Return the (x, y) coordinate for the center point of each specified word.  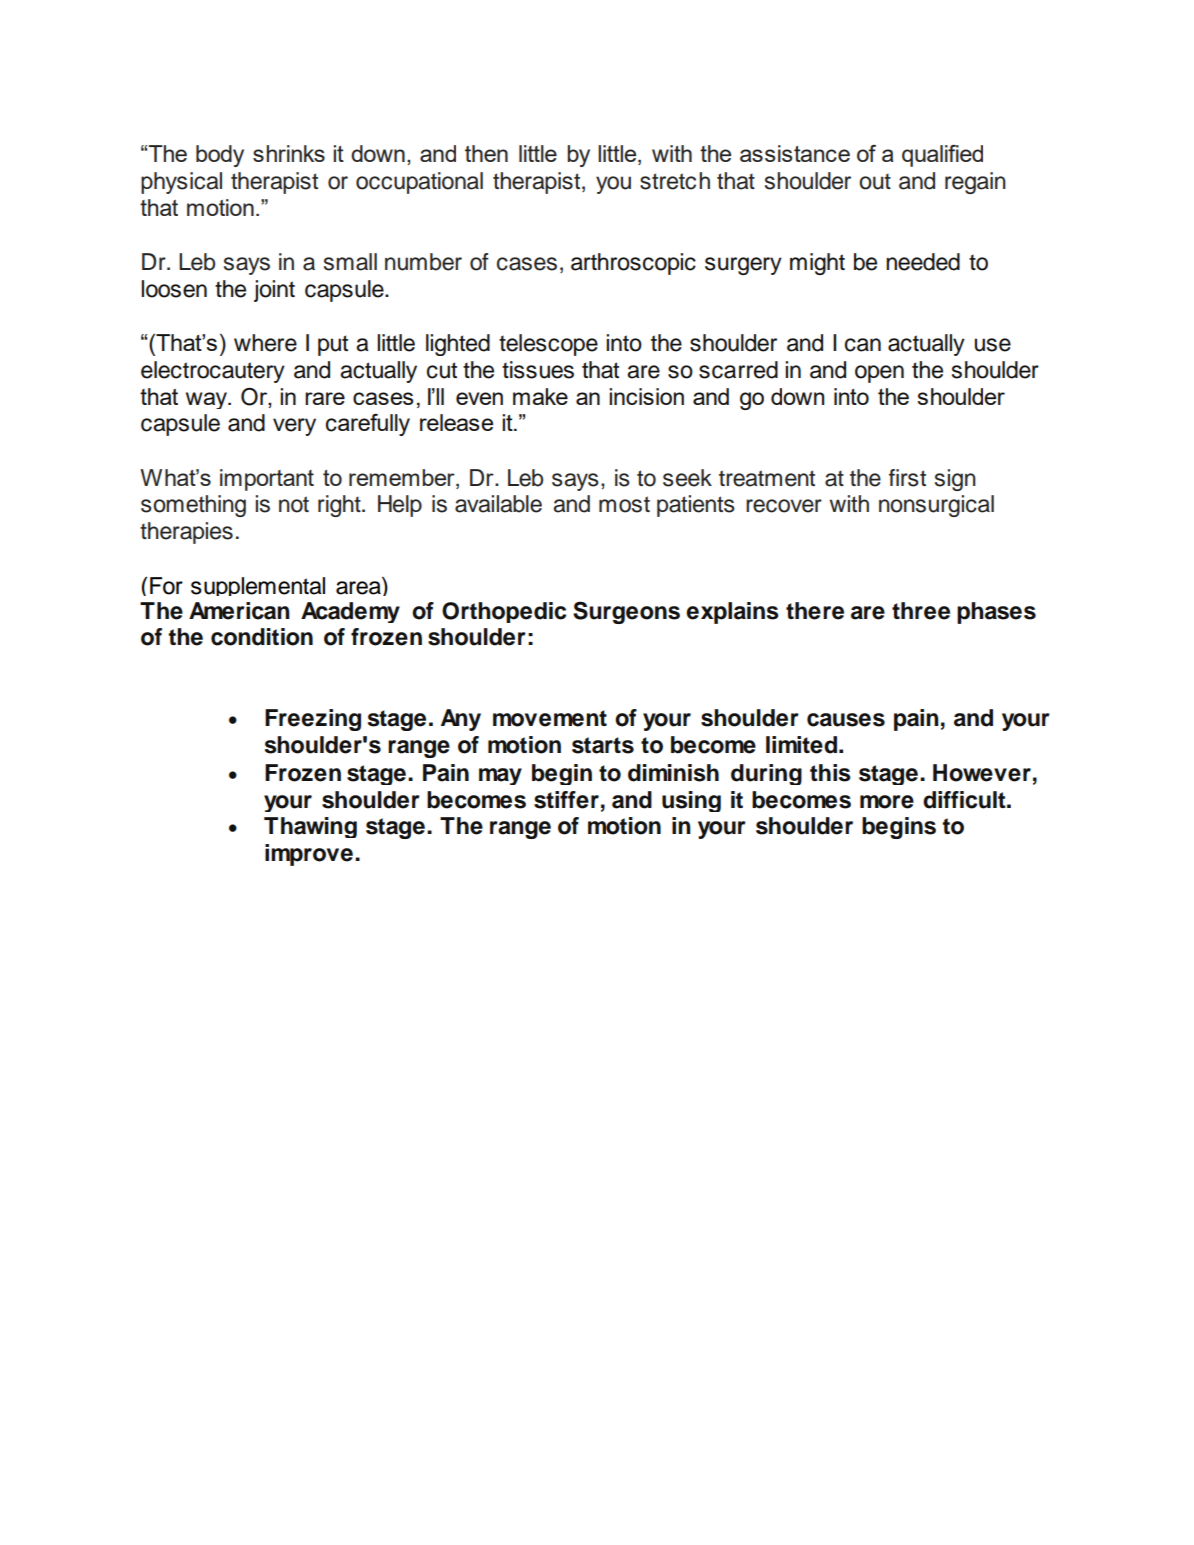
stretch (675, 181)
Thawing (310, 827)
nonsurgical (936, 506)
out (875, 181)
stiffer (566, 800)
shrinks (289, 153)
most (624, 504)
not (294, 504)
